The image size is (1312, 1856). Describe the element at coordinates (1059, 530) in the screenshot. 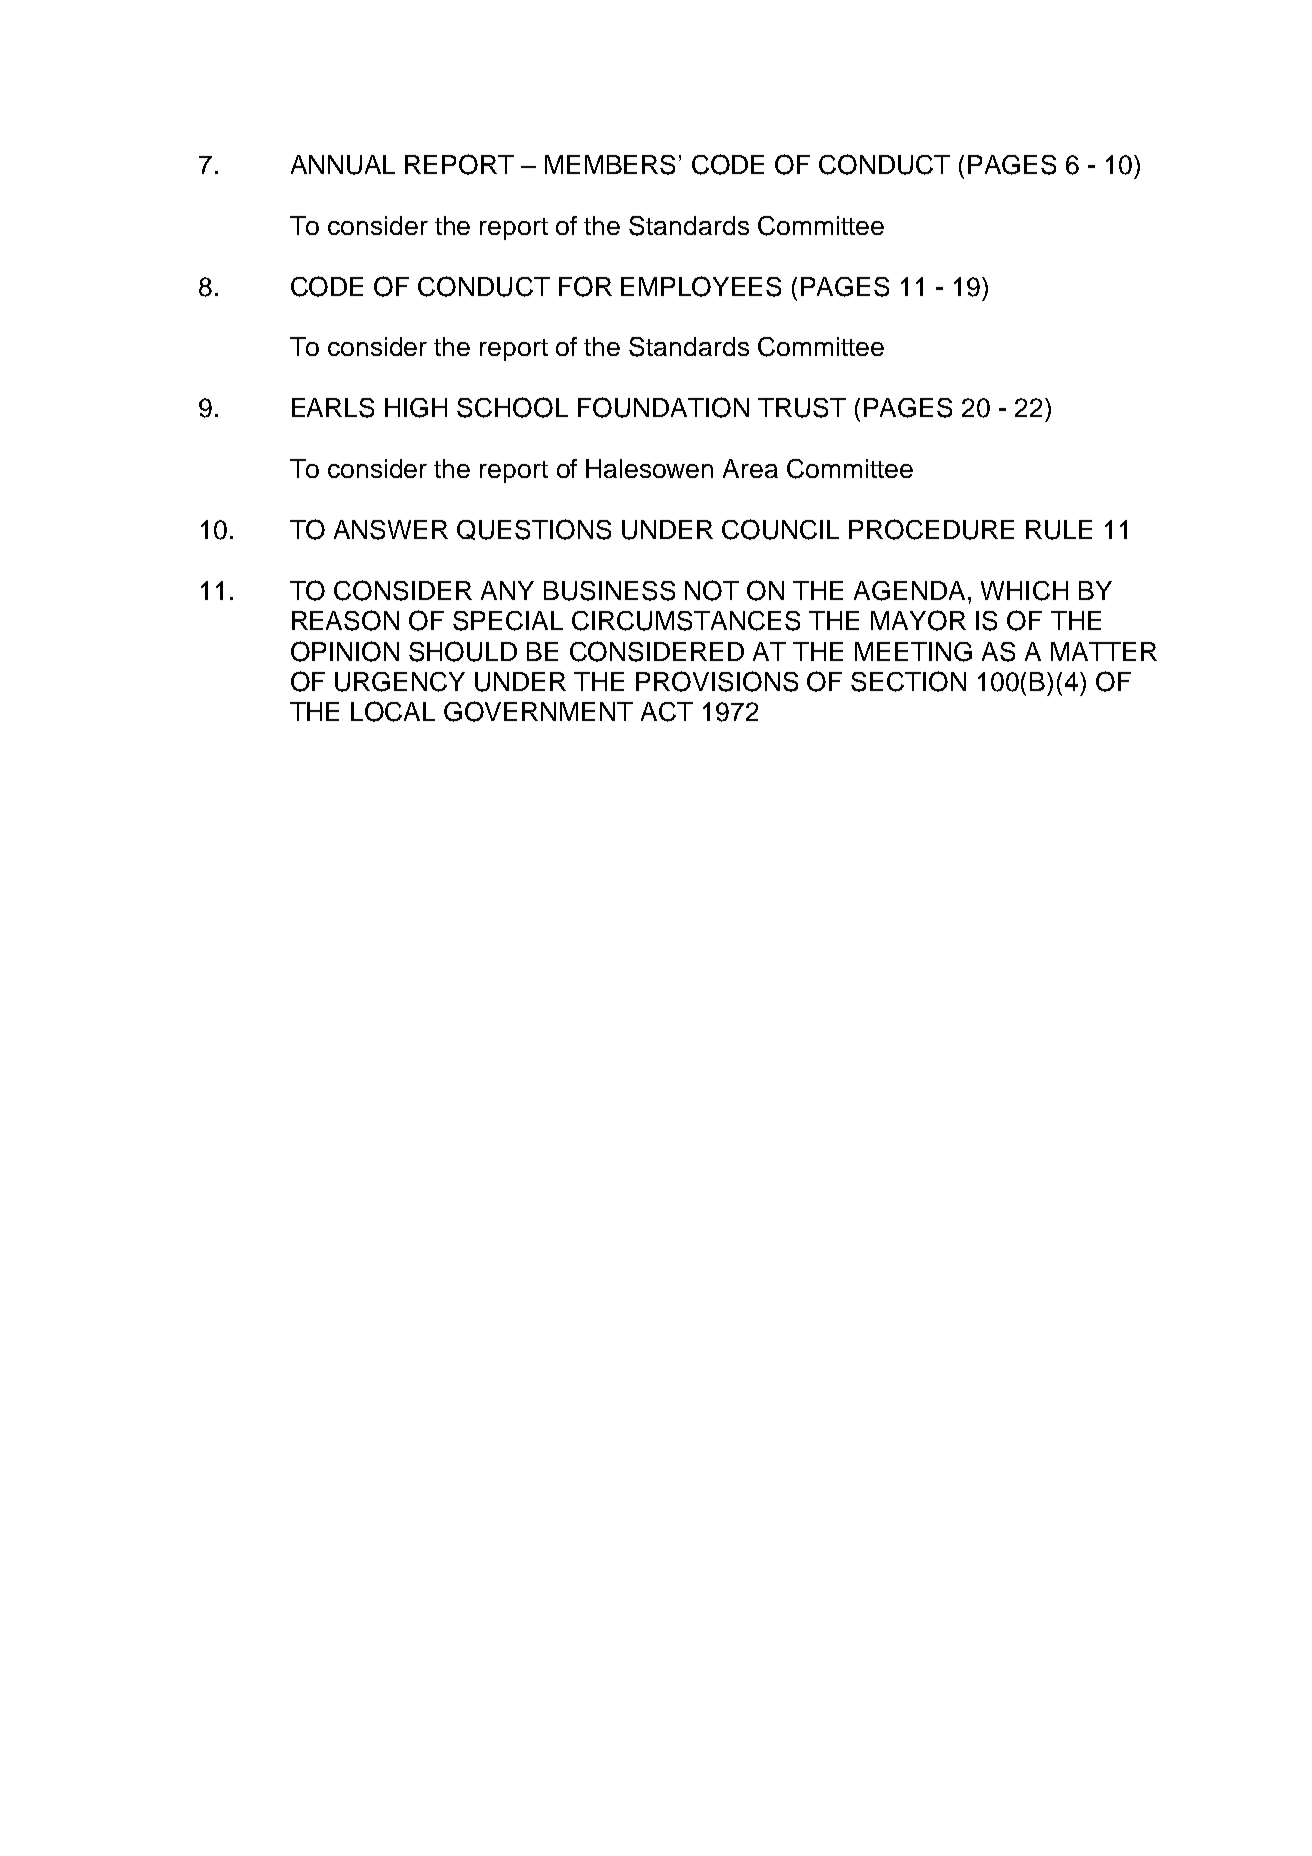

I see `RULE` at that location.
